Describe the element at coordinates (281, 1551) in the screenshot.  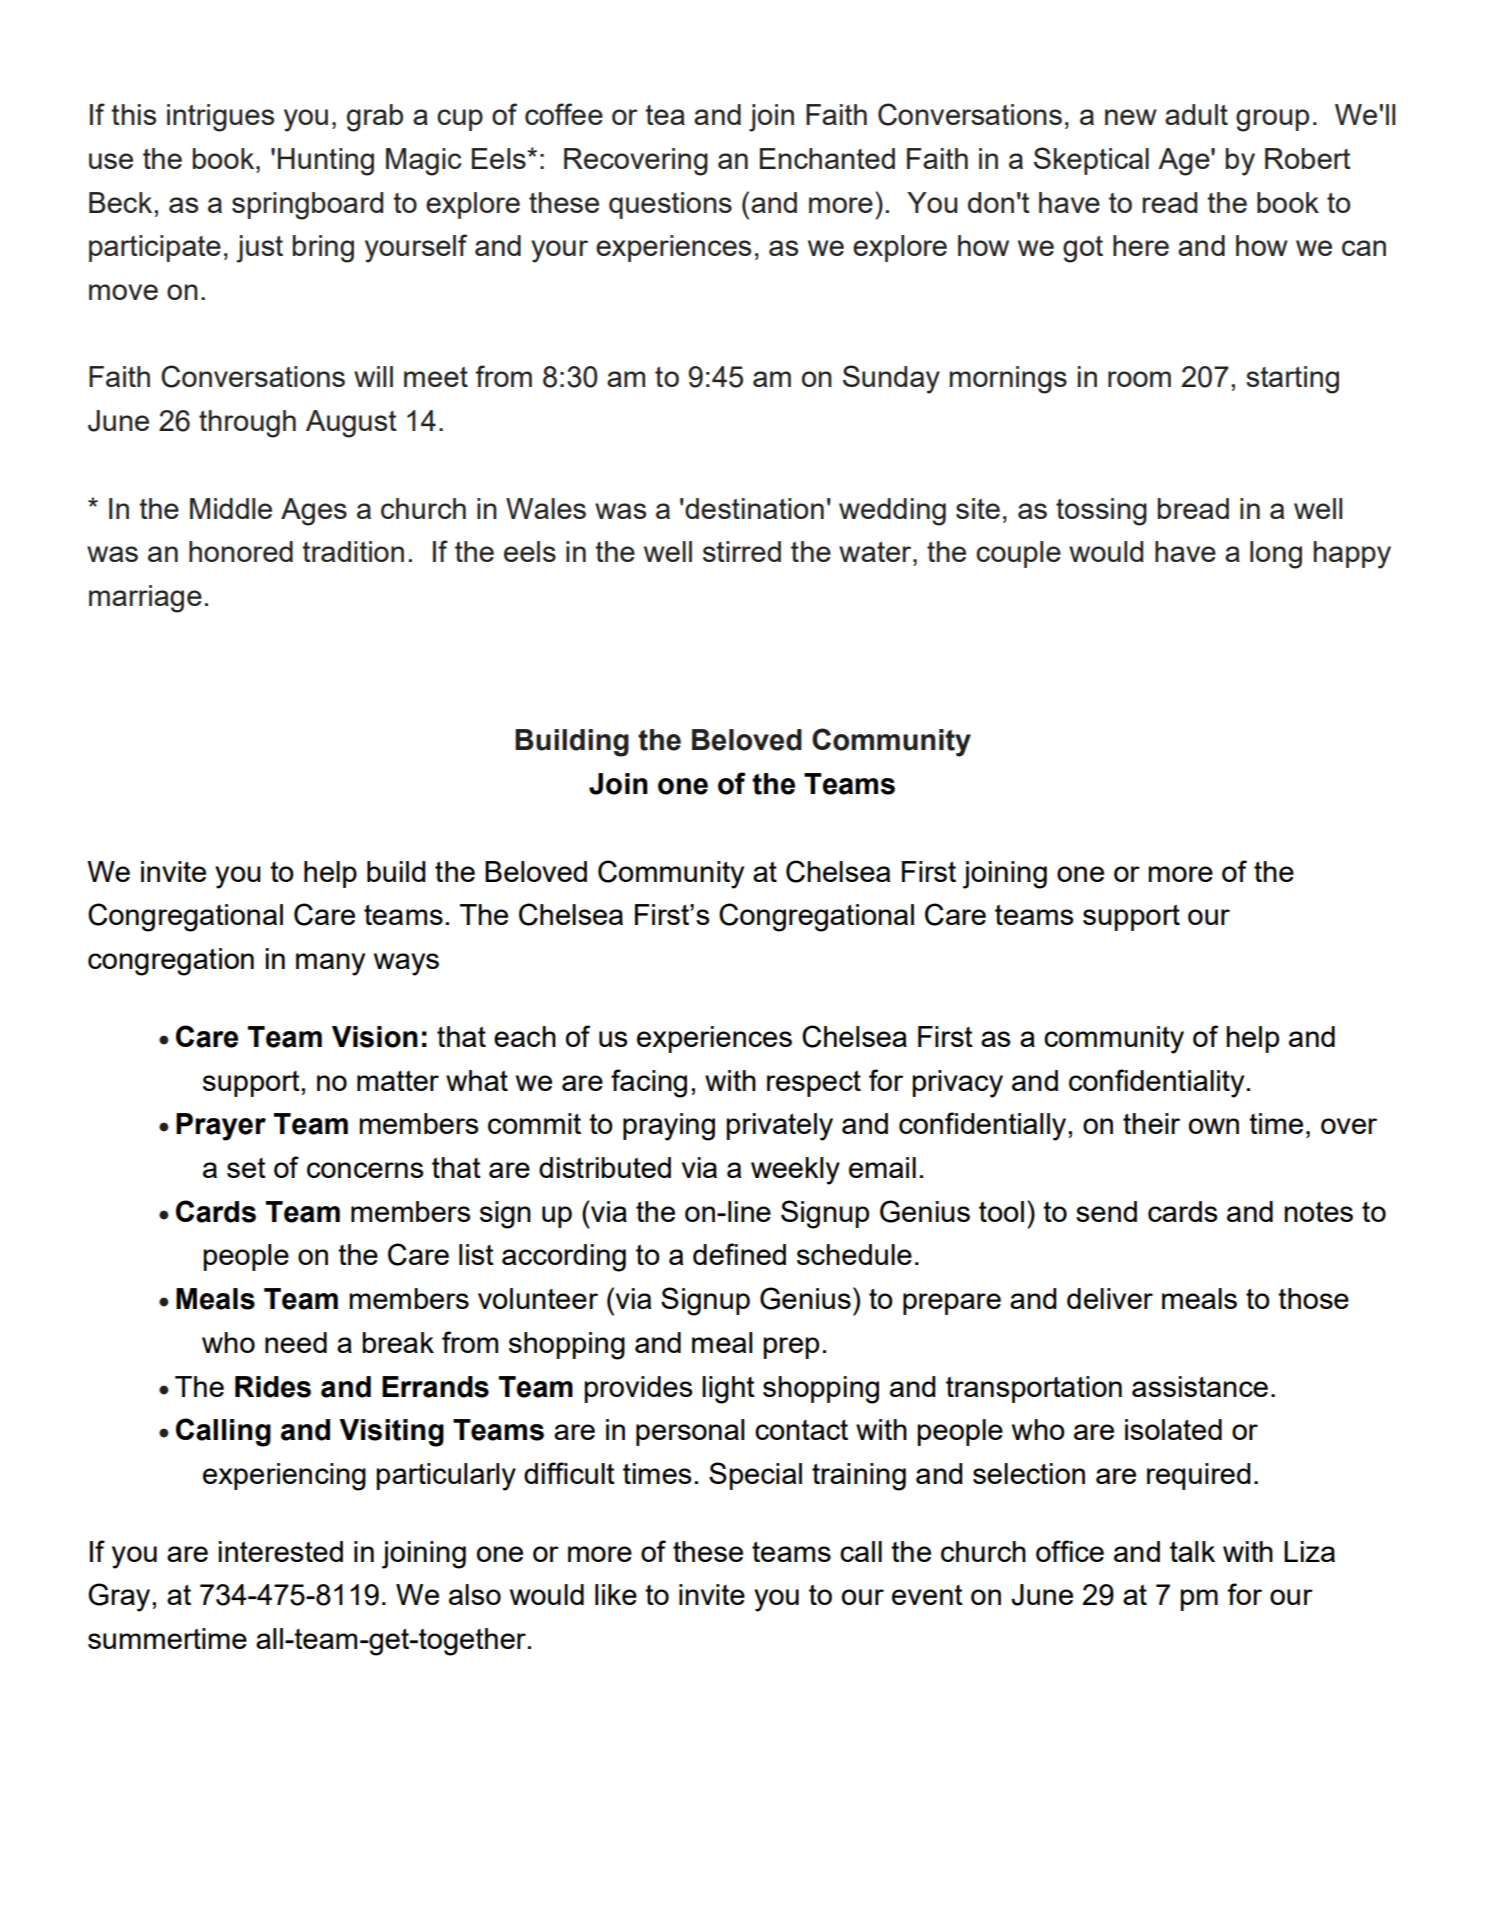
I see `interested` at that location.
